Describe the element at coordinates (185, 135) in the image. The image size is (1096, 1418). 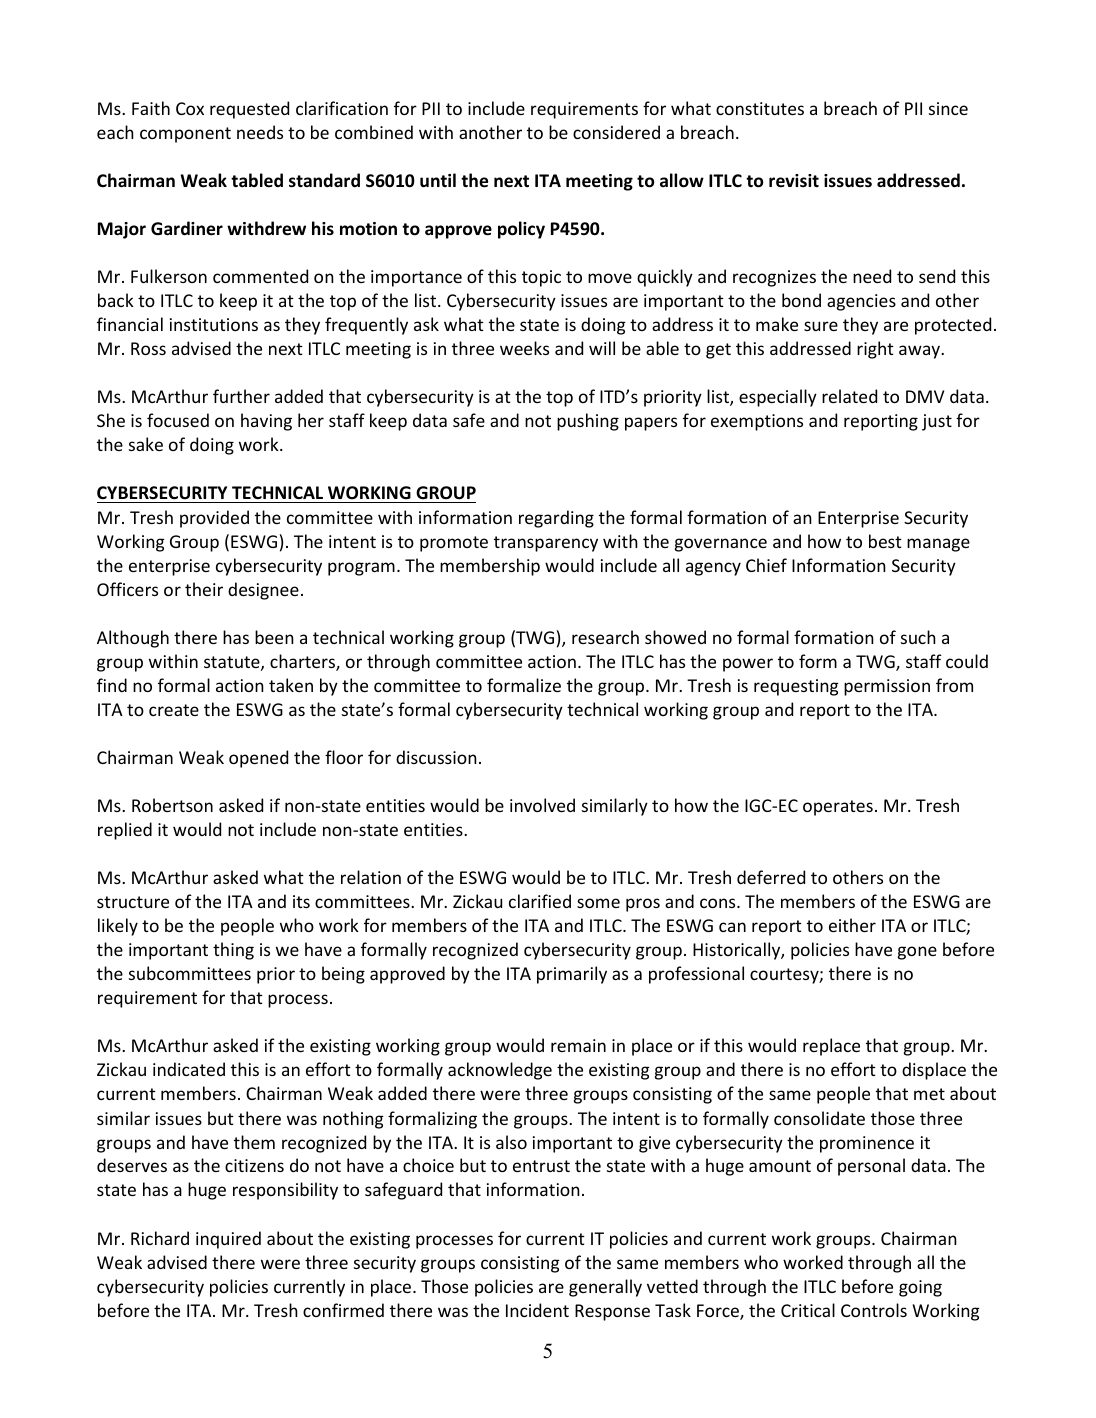
I see `component` at that location.
